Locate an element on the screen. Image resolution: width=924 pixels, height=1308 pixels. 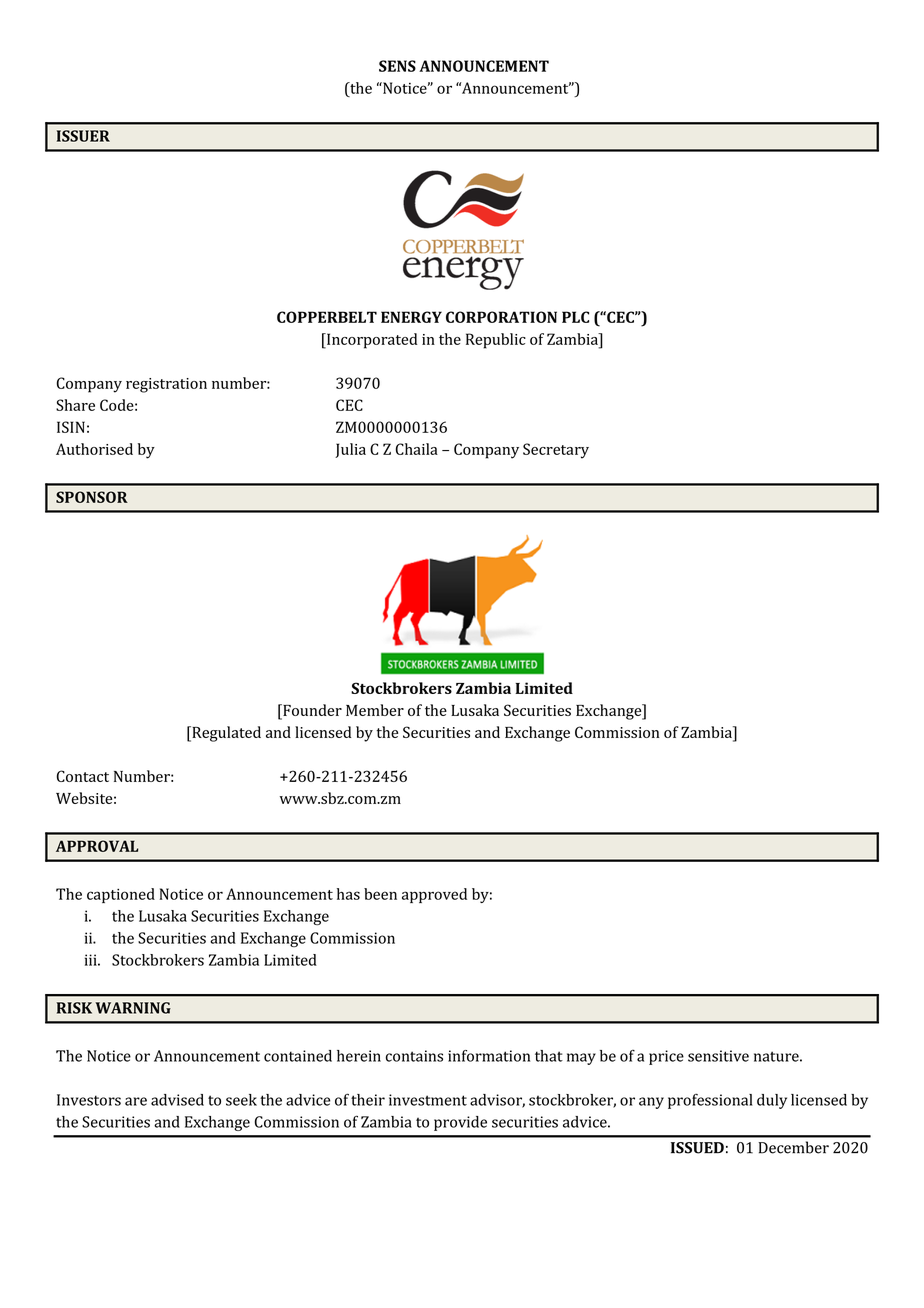
PLC is located at coordinates (575, 317).
